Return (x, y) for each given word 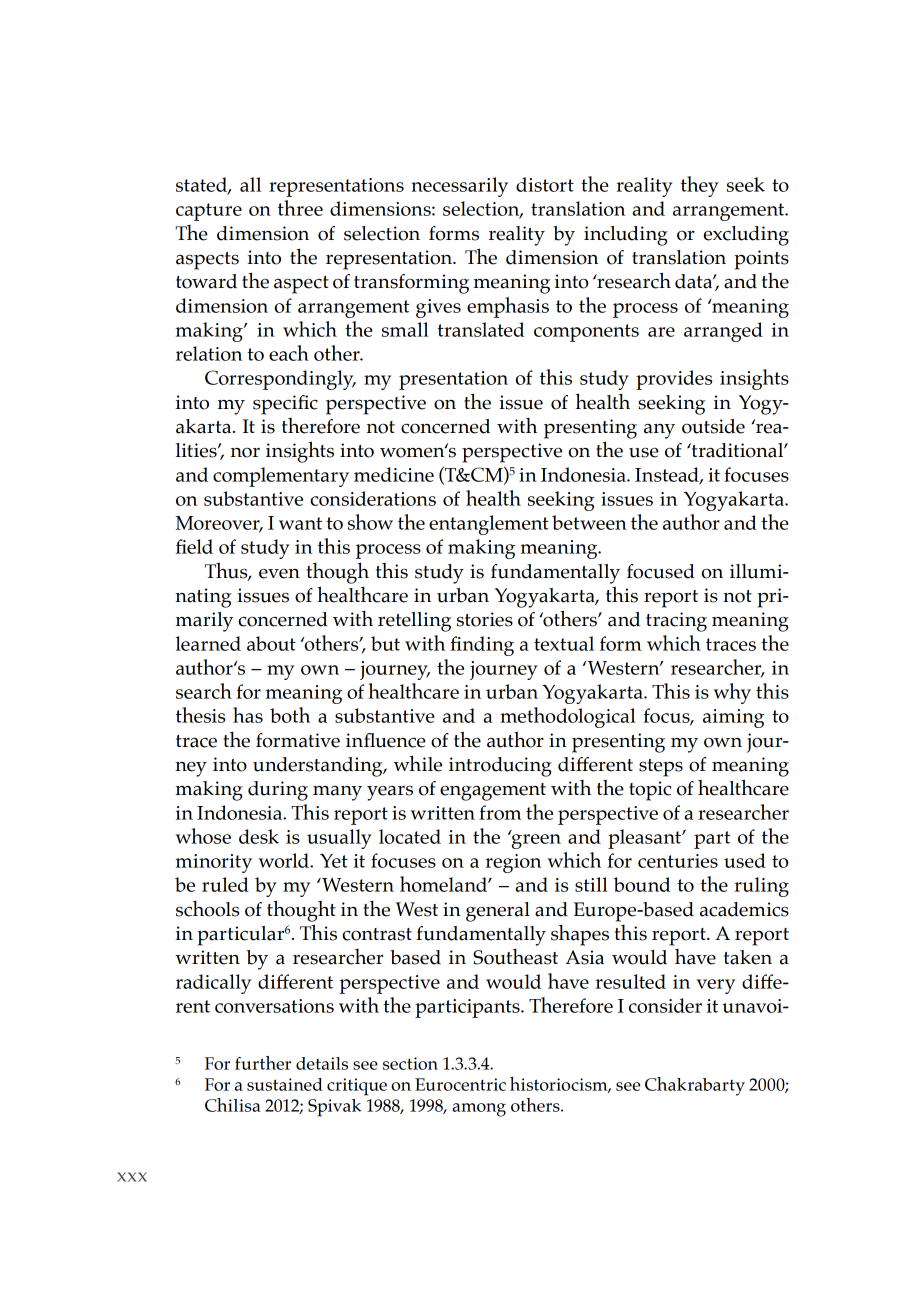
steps (661, 768)
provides (674, 380)
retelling (414, 622)
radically (213, 984)
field (194, 546)
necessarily (459, 187)
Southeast (515, 957)
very (716, 986)
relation (209, 353)
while (418, 763)
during (278, 791)
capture (209, 212)
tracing (676, 622)
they (700, 186)
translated (481, 329)
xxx (132, 1177)
